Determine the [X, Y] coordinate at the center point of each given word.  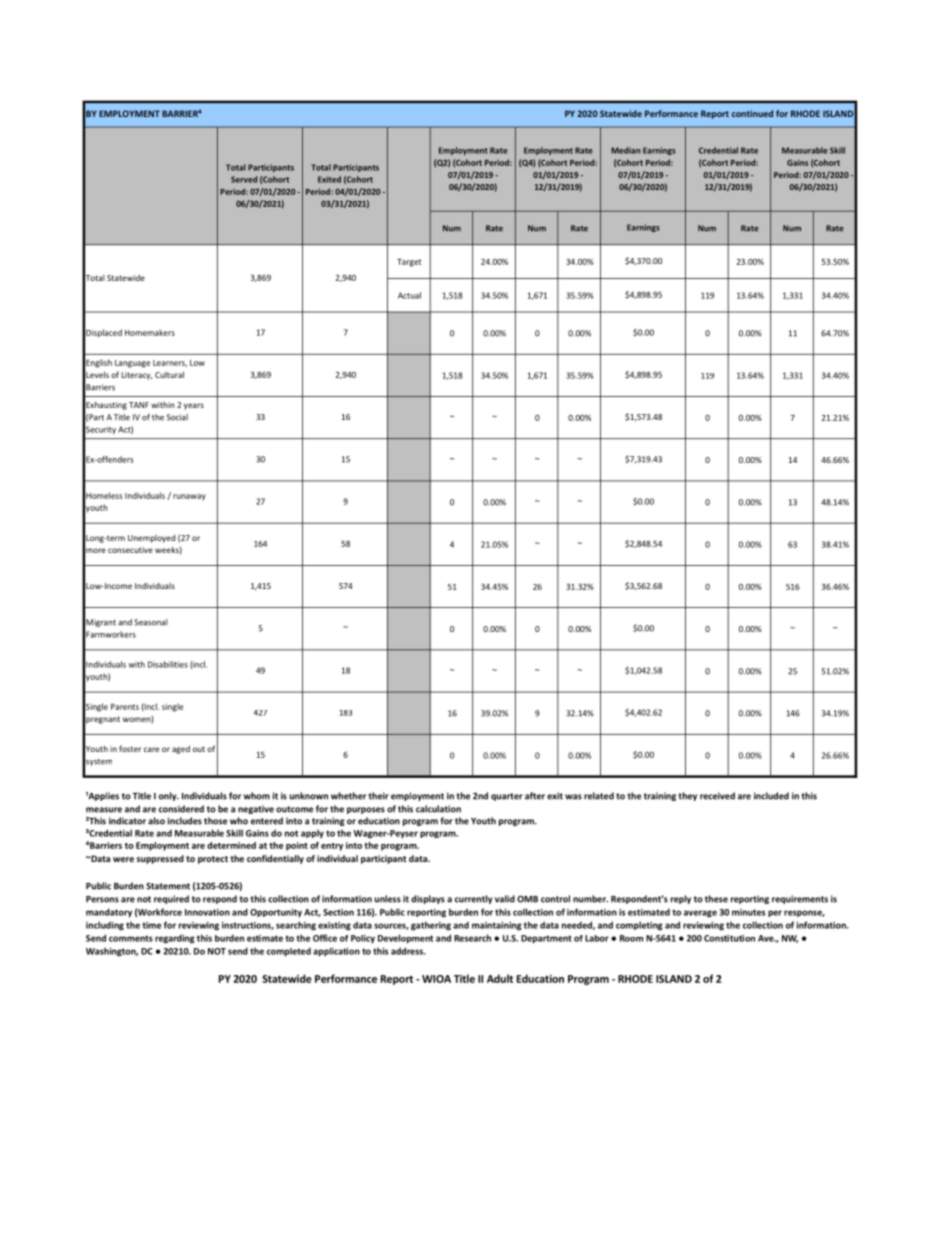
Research [472, 938]
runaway [189, 497]
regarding [175, 939]
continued [752, 113]
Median [625, 150]
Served [244, 179]
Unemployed [152, 539]
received [717, 796]
